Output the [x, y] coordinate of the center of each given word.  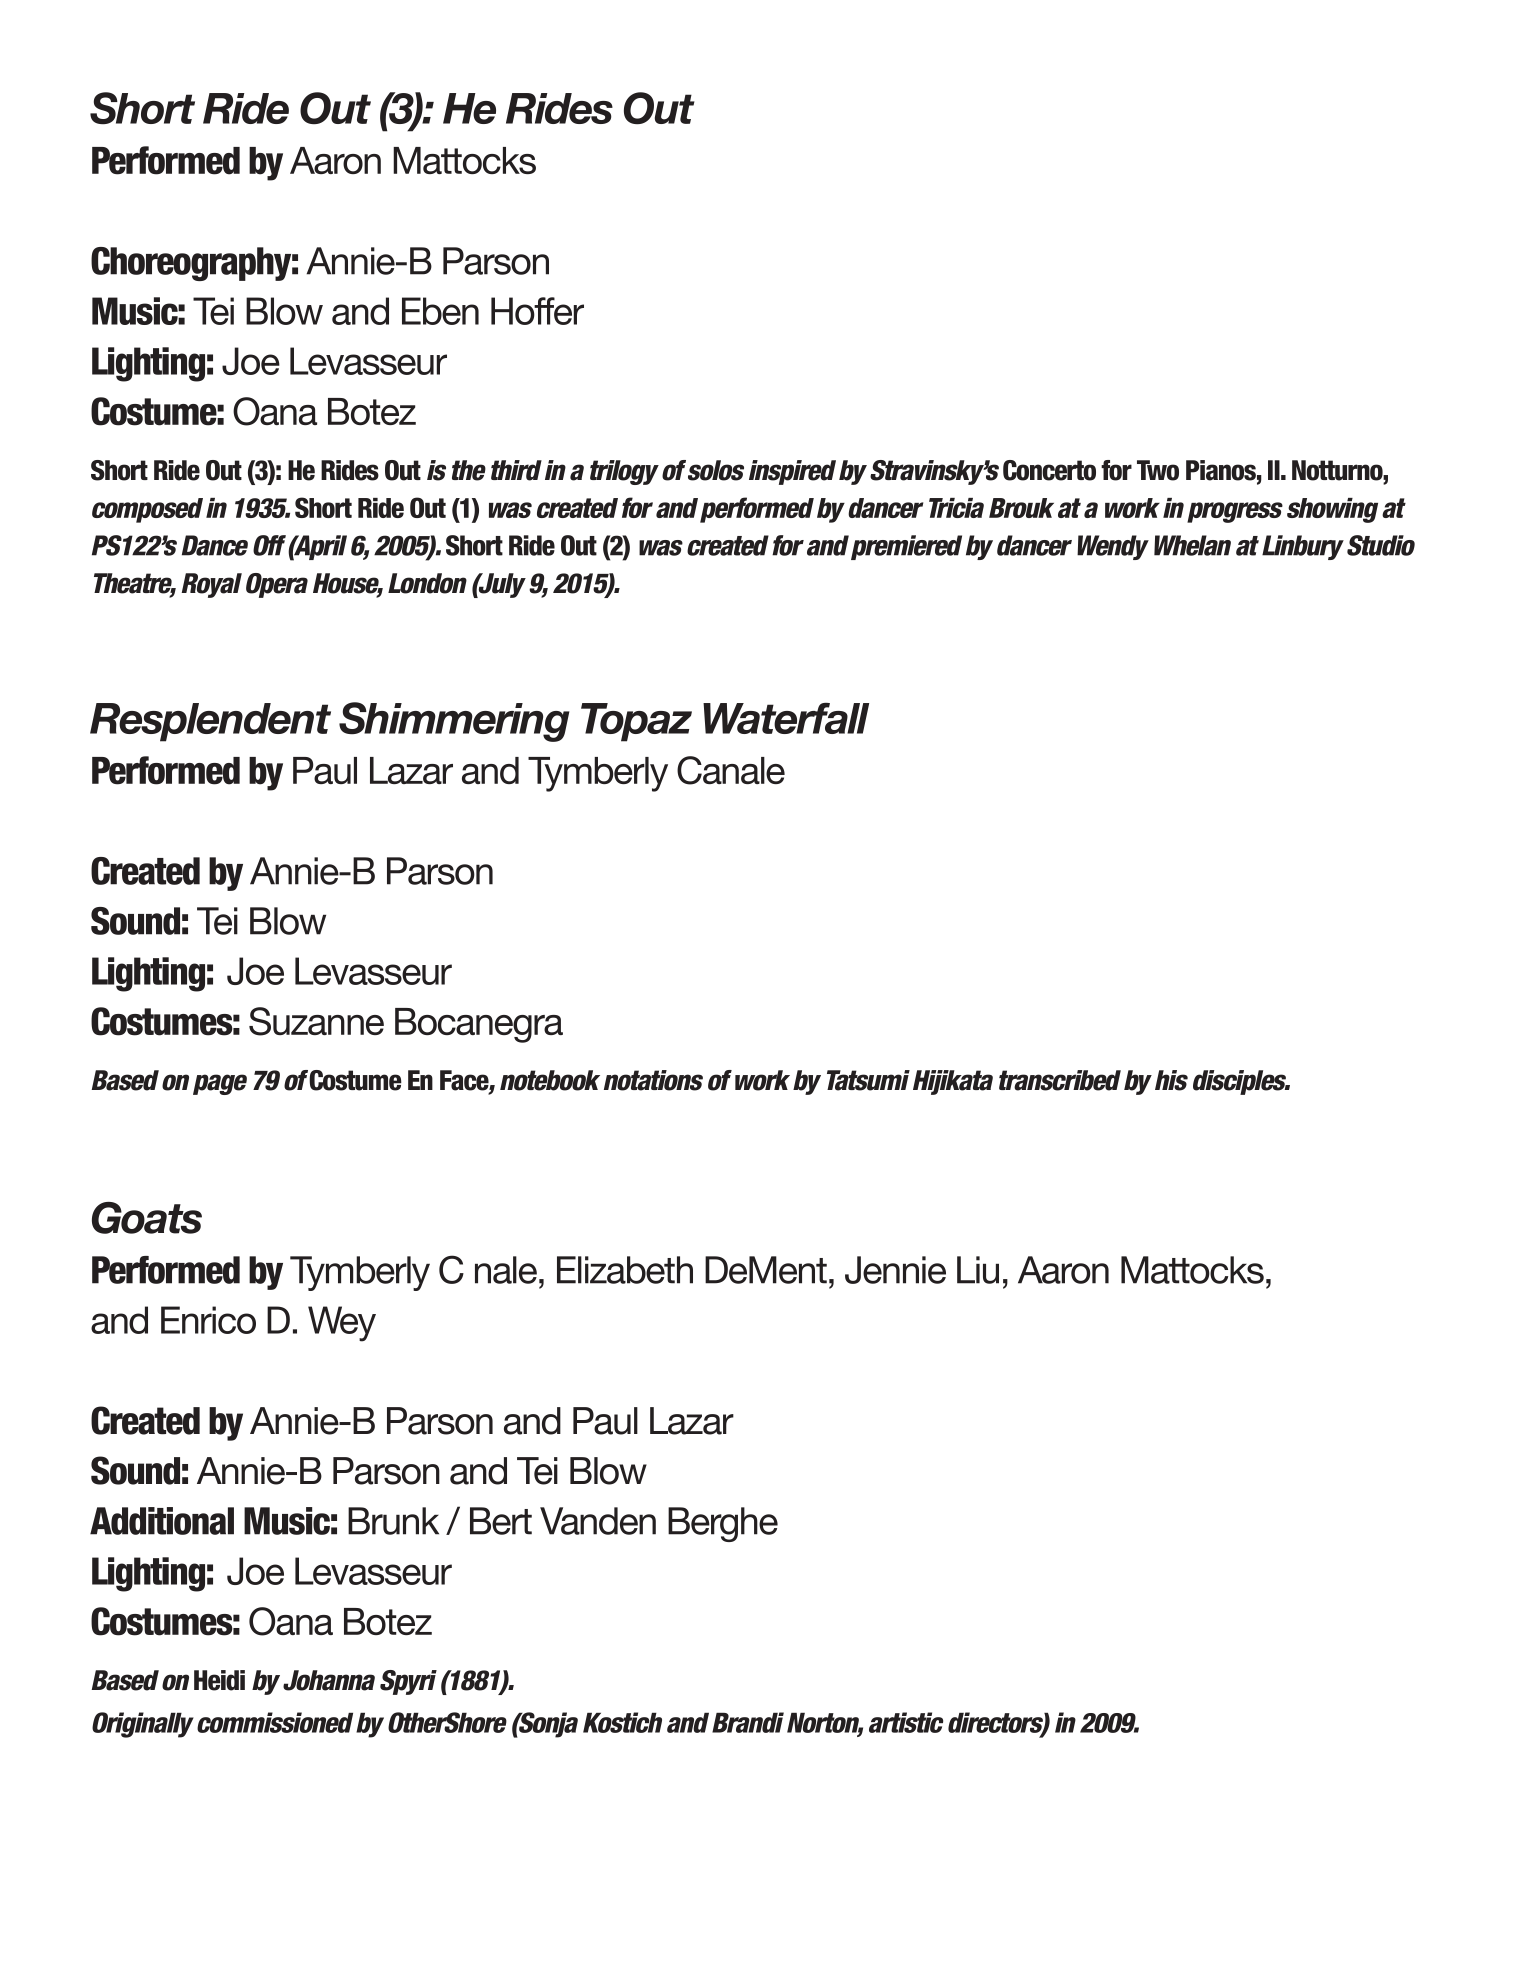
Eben [440, 311]
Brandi [748, 1722]
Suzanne [316, 1021]
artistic [906, 1722]
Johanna [329, 1680]
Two [1158, 470]
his [1171, 1080]
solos [716, 470]
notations [653, 1080]
